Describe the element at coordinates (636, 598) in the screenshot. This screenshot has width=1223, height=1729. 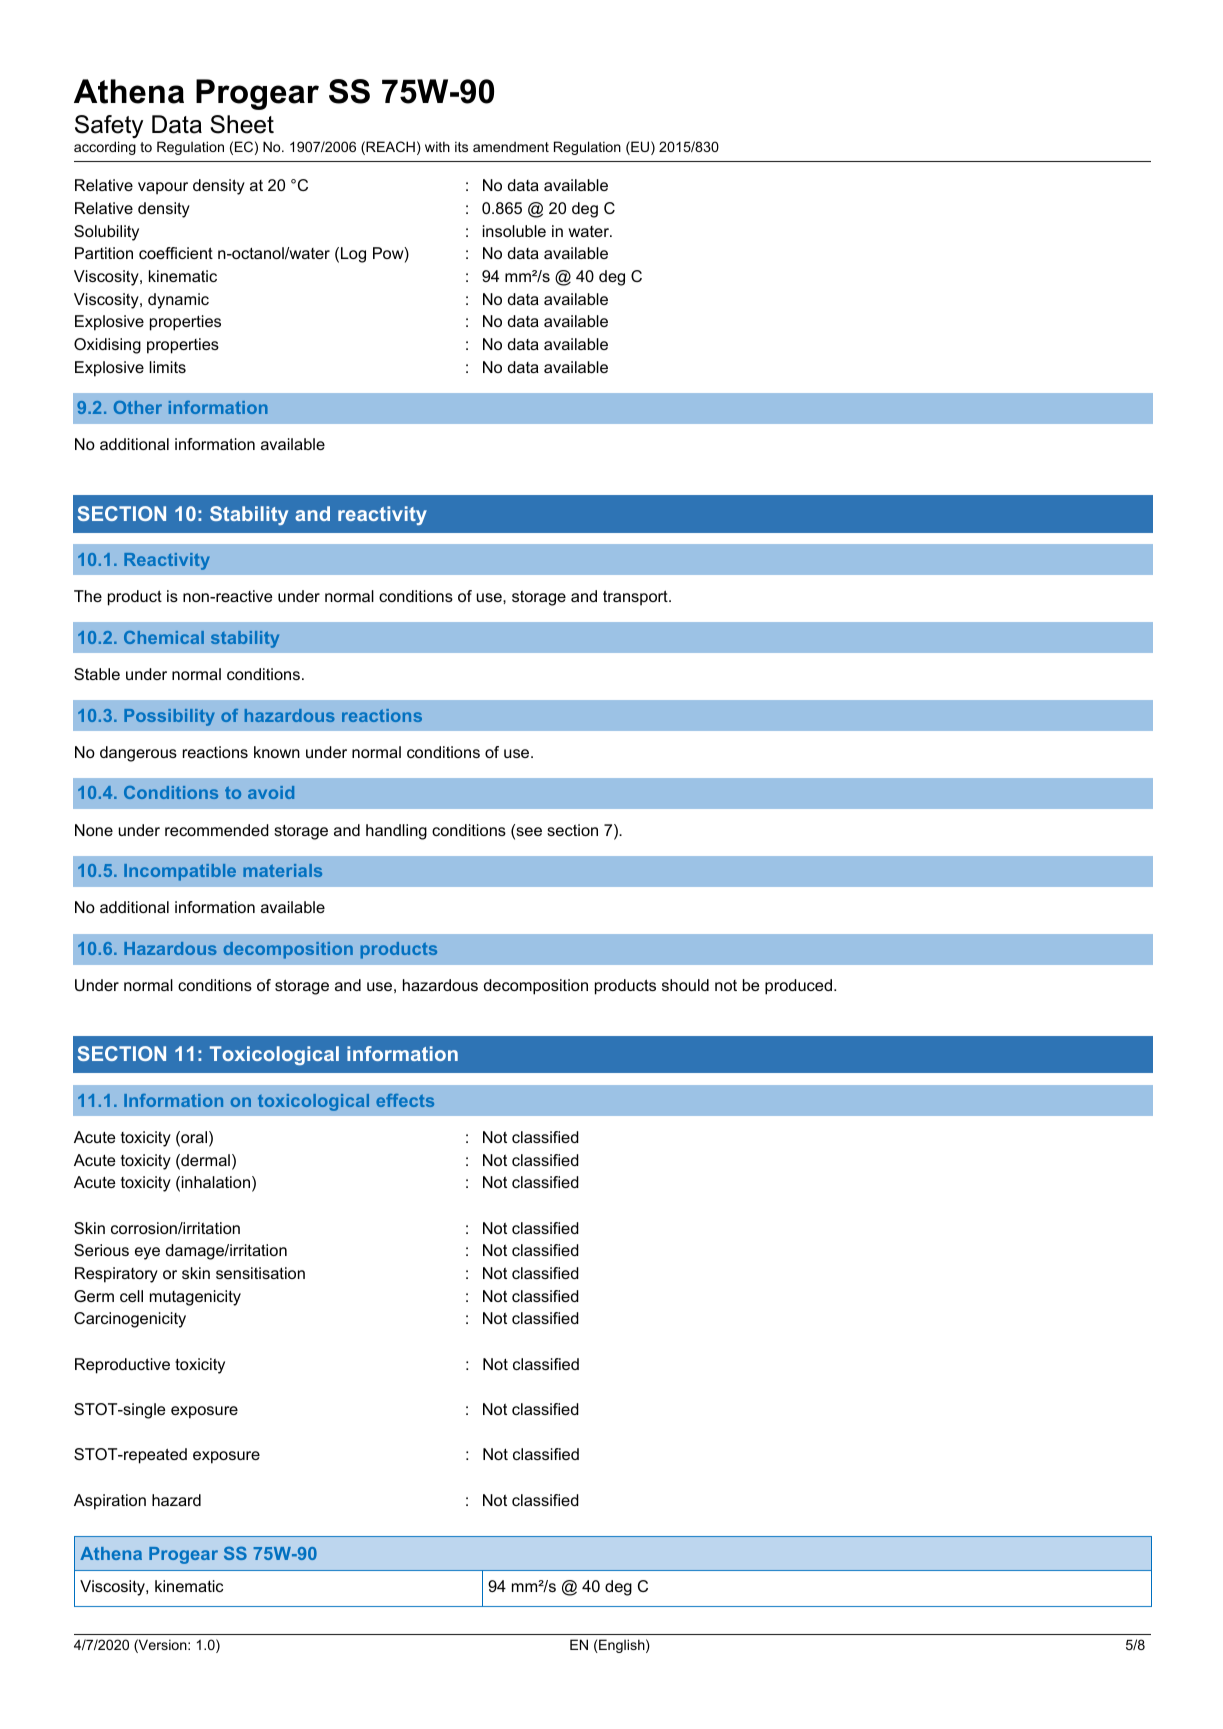
I see `transport` at that location.
